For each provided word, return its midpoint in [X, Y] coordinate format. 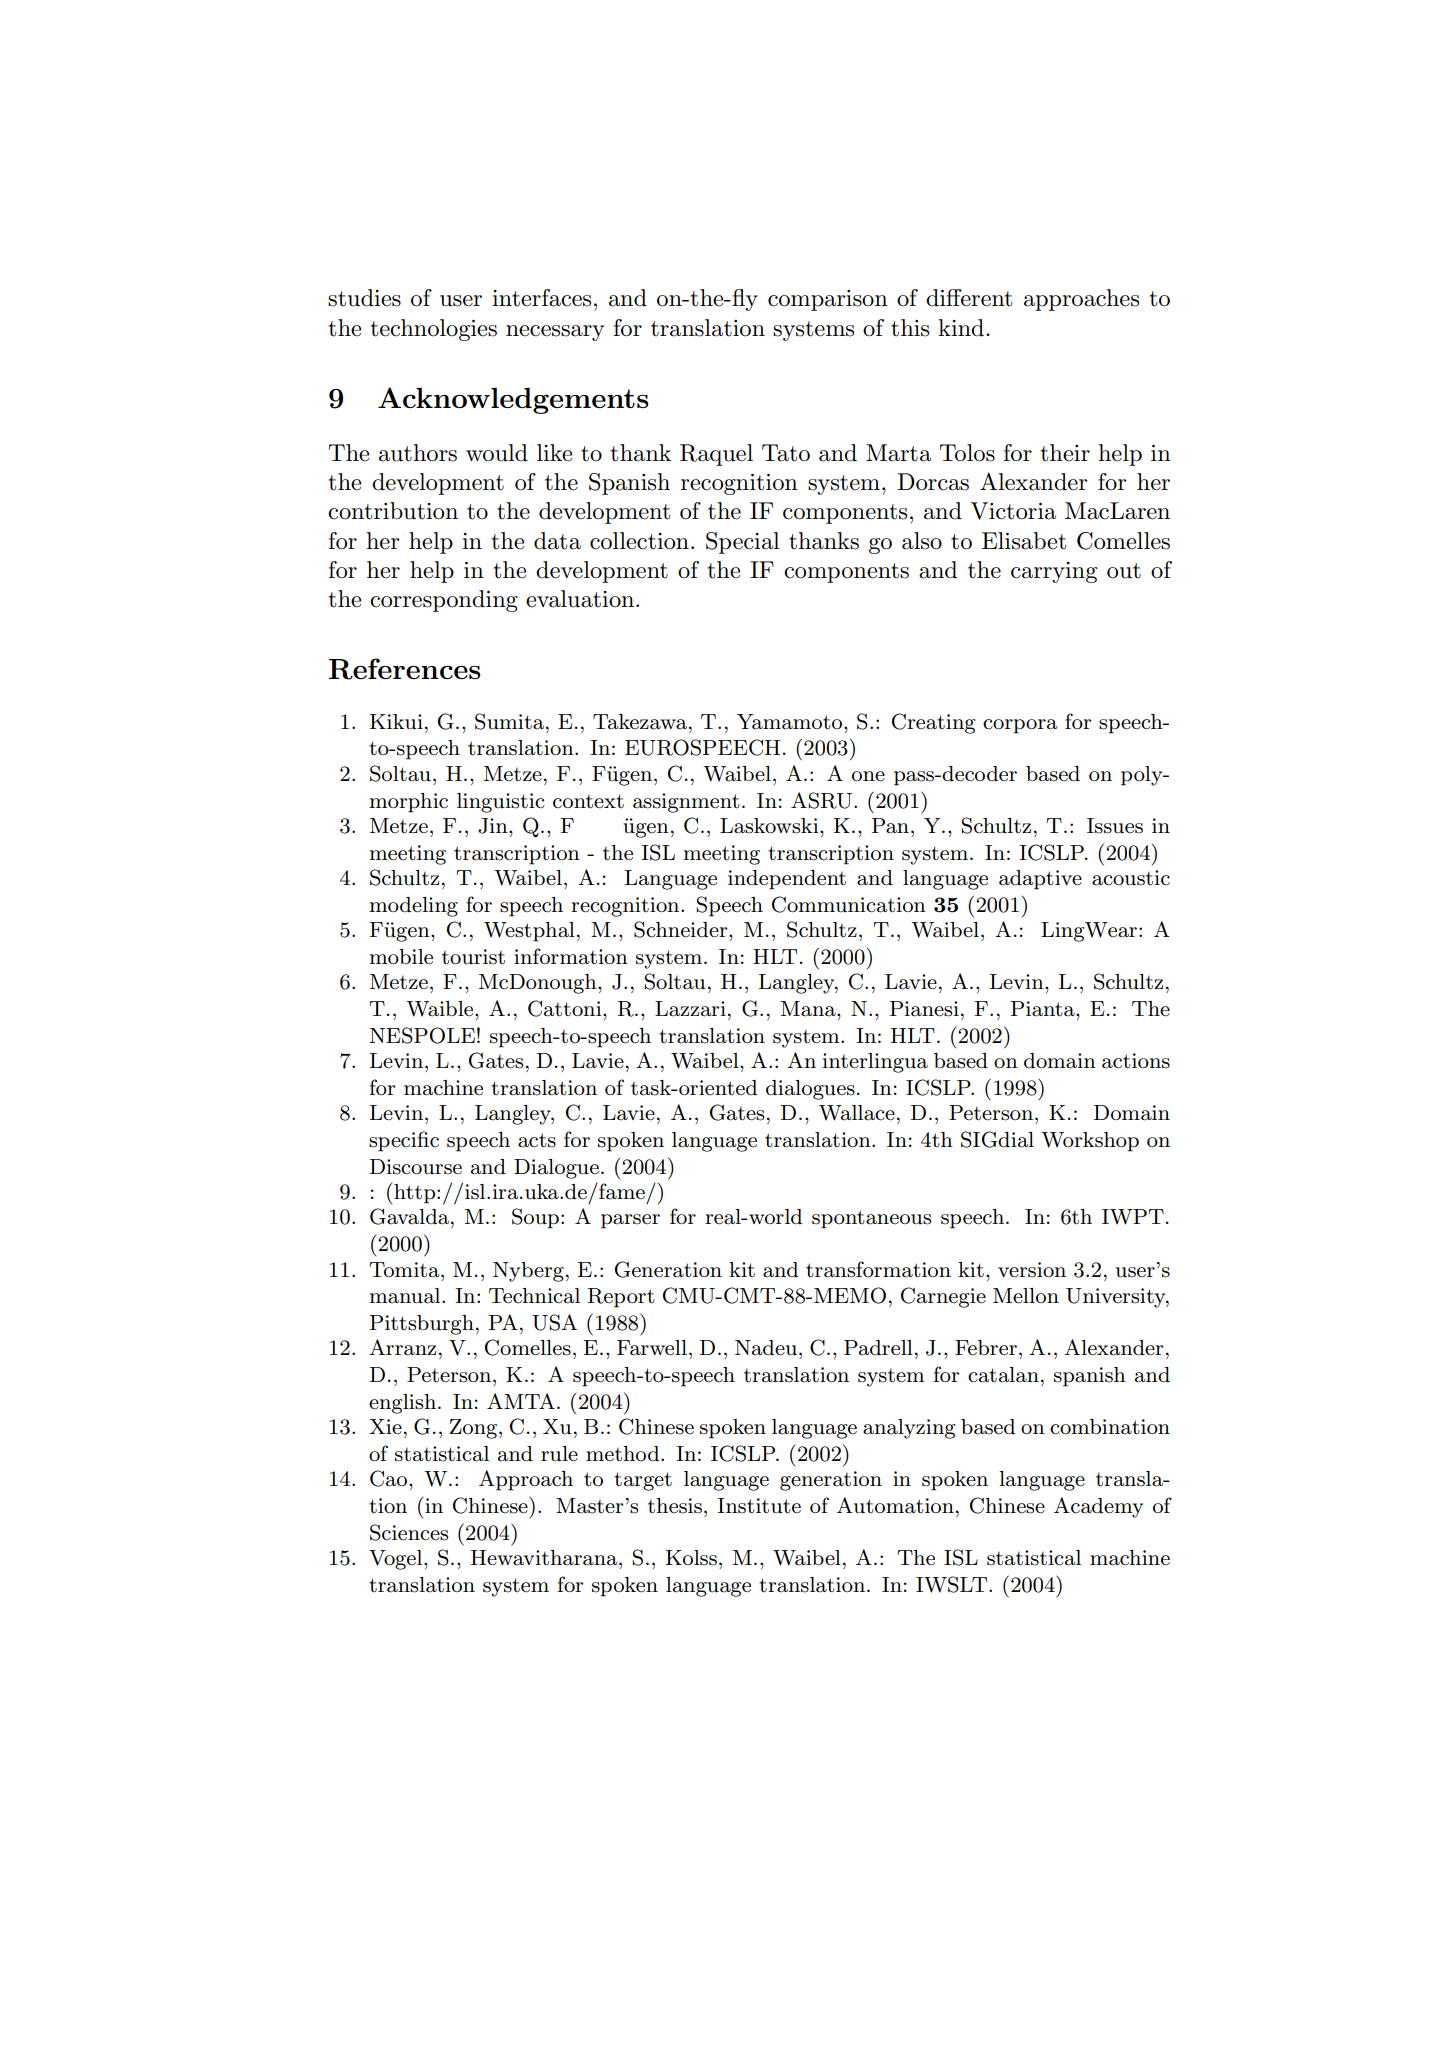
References [404, 669]
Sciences [409, 1532]
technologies [433, 330]
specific [404, 1141]
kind [962, 328]
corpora [1020, 726]
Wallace [857, 1113]
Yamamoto [789, 722]
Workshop [1090, 1142]
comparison [828, 300]
